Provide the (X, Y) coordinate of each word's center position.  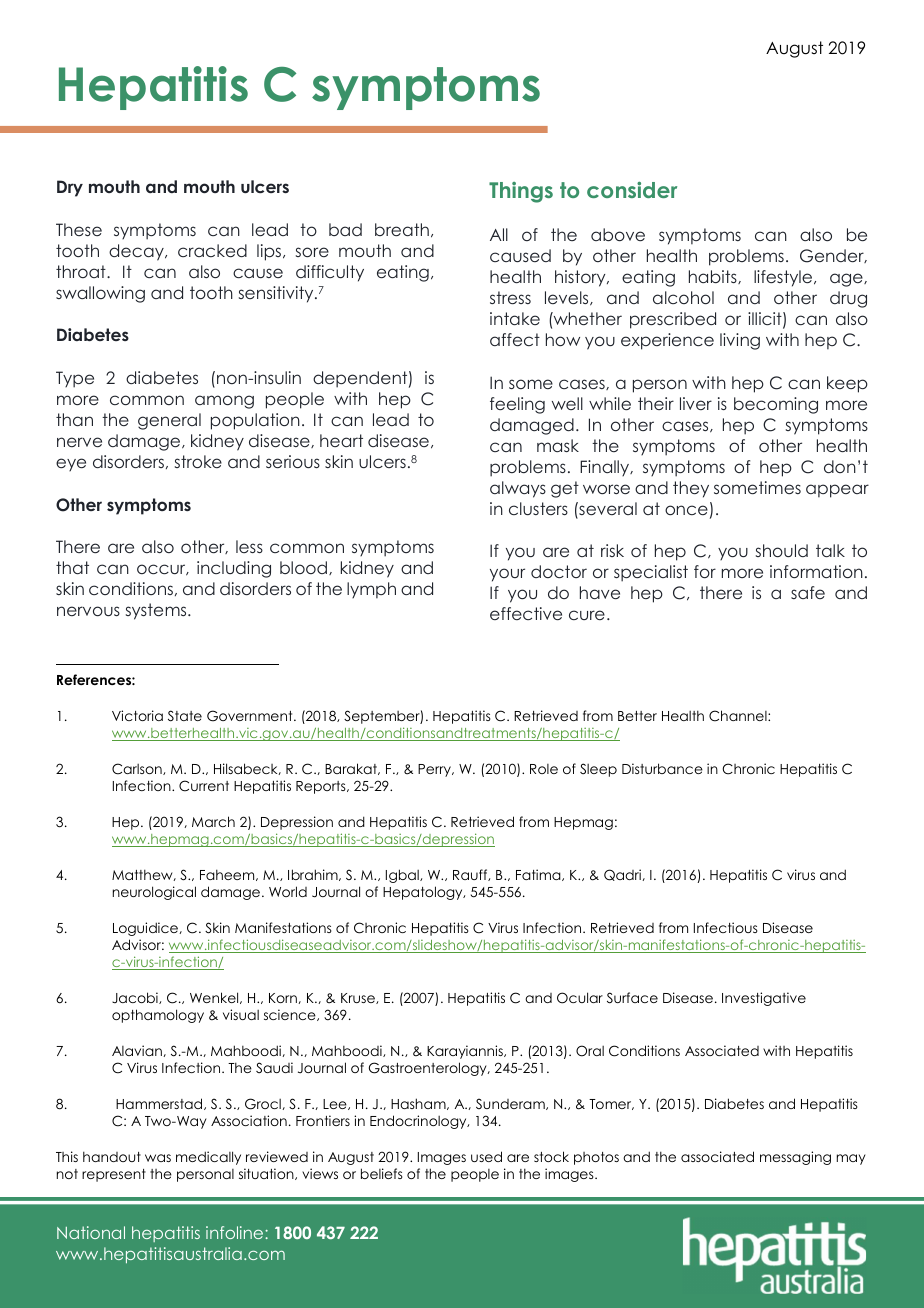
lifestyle (784, 278)
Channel (739, 716)
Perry (436, 770)
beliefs (382, 1173)
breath (402, 229)
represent (114, 1175)
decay (137, 252)
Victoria (137, 715)
